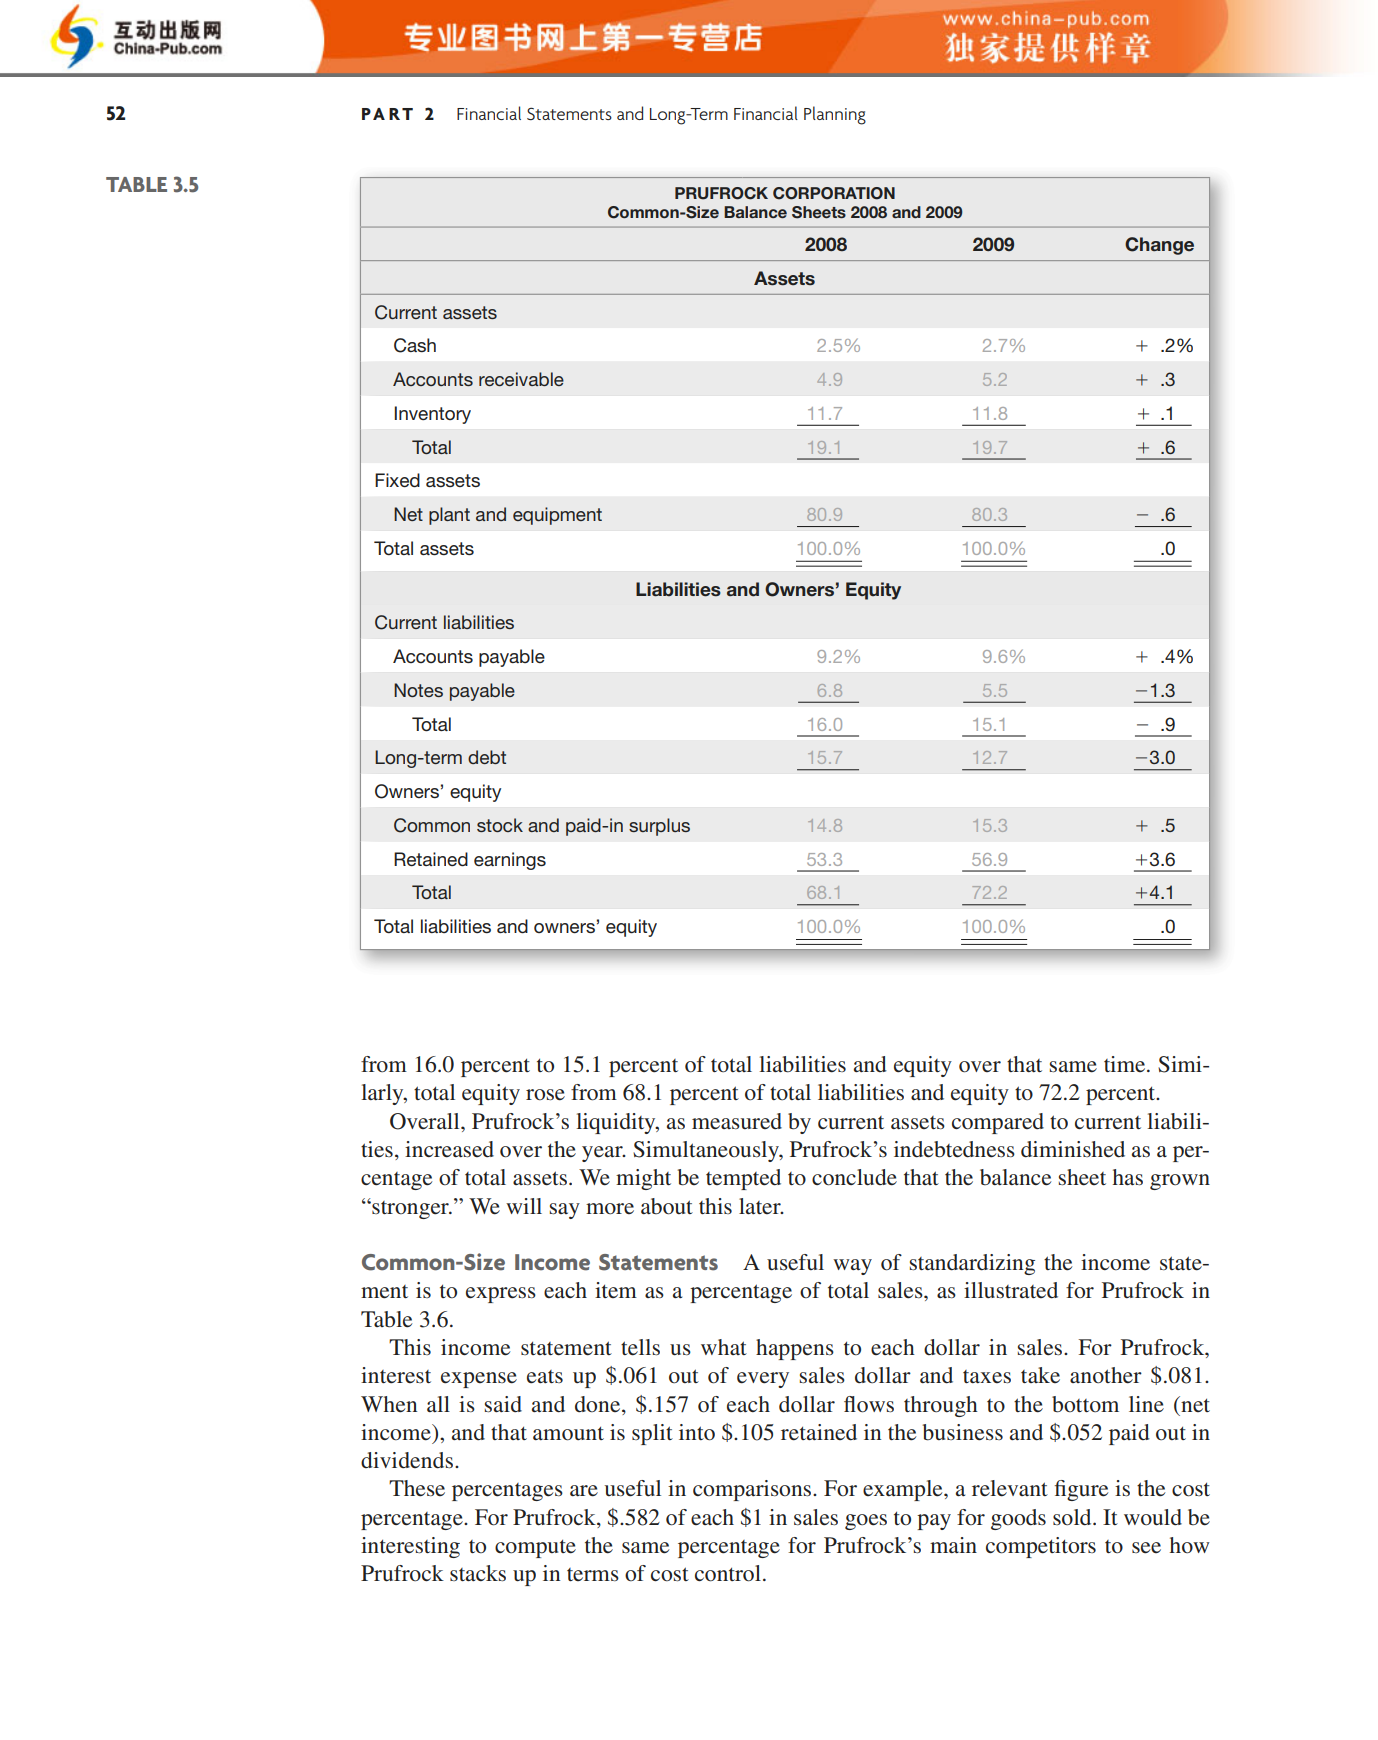 The image size is (1378, 1740). I want to click on rose, so click(545, 1095).
